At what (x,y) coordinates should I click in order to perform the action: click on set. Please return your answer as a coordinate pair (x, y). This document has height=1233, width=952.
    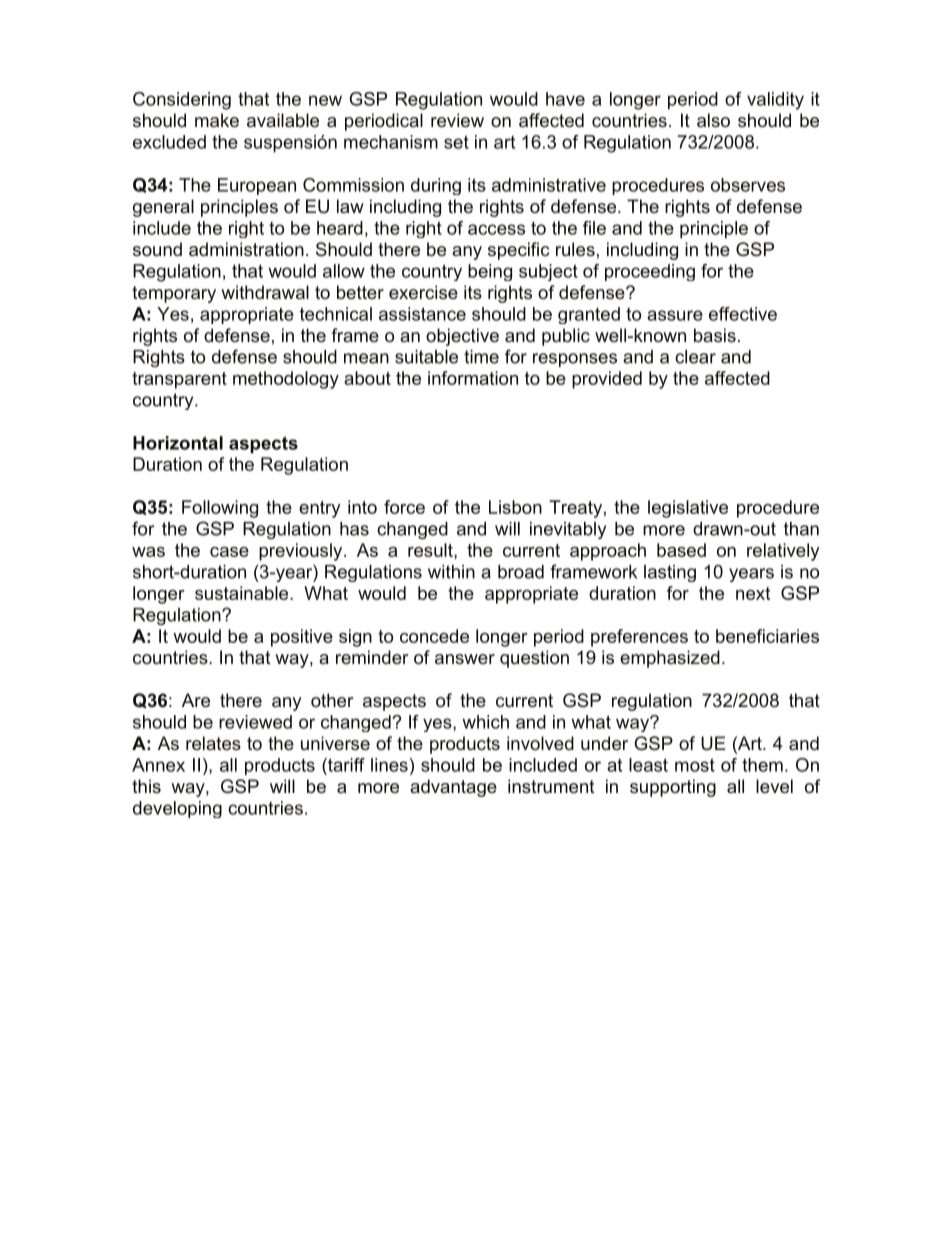
    Looking at the image, I should click on (456, 142).
